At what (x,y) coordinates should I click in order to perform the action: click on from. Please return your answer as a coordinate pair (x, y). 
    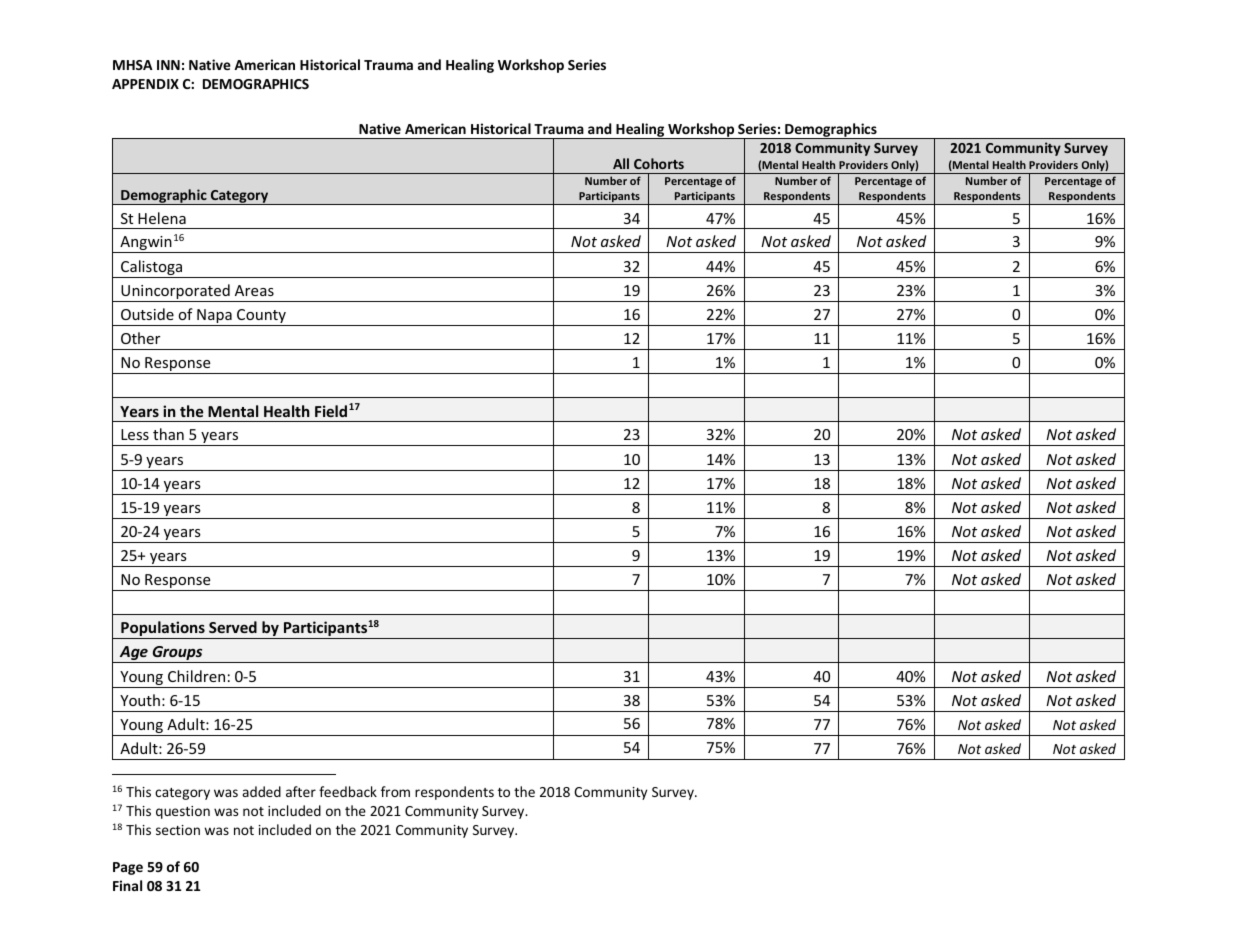
    Looking at the image, I should click on (395, 791).
